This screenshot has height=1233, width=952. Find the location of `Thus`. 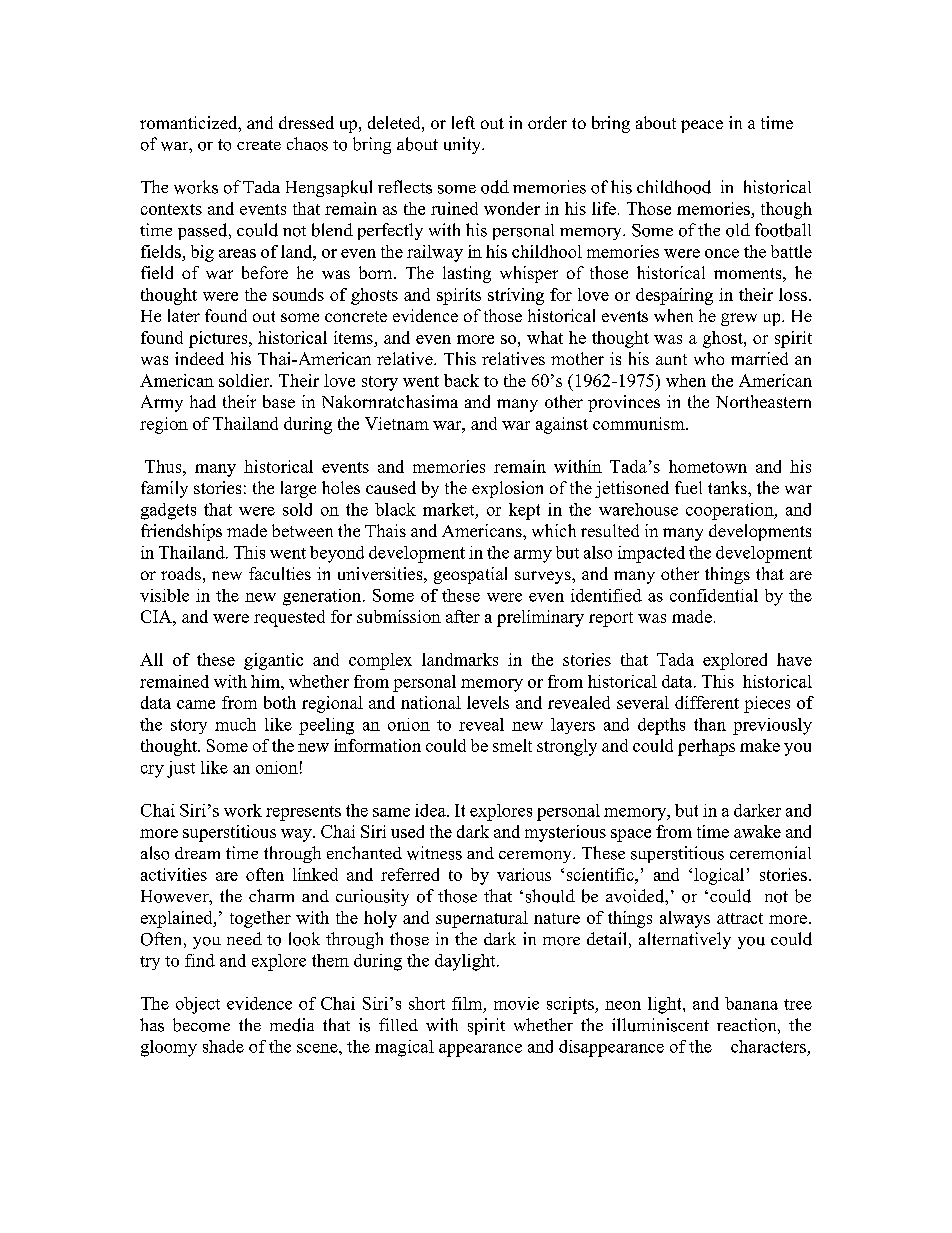

Thus is located at coordinates (164, 466).
